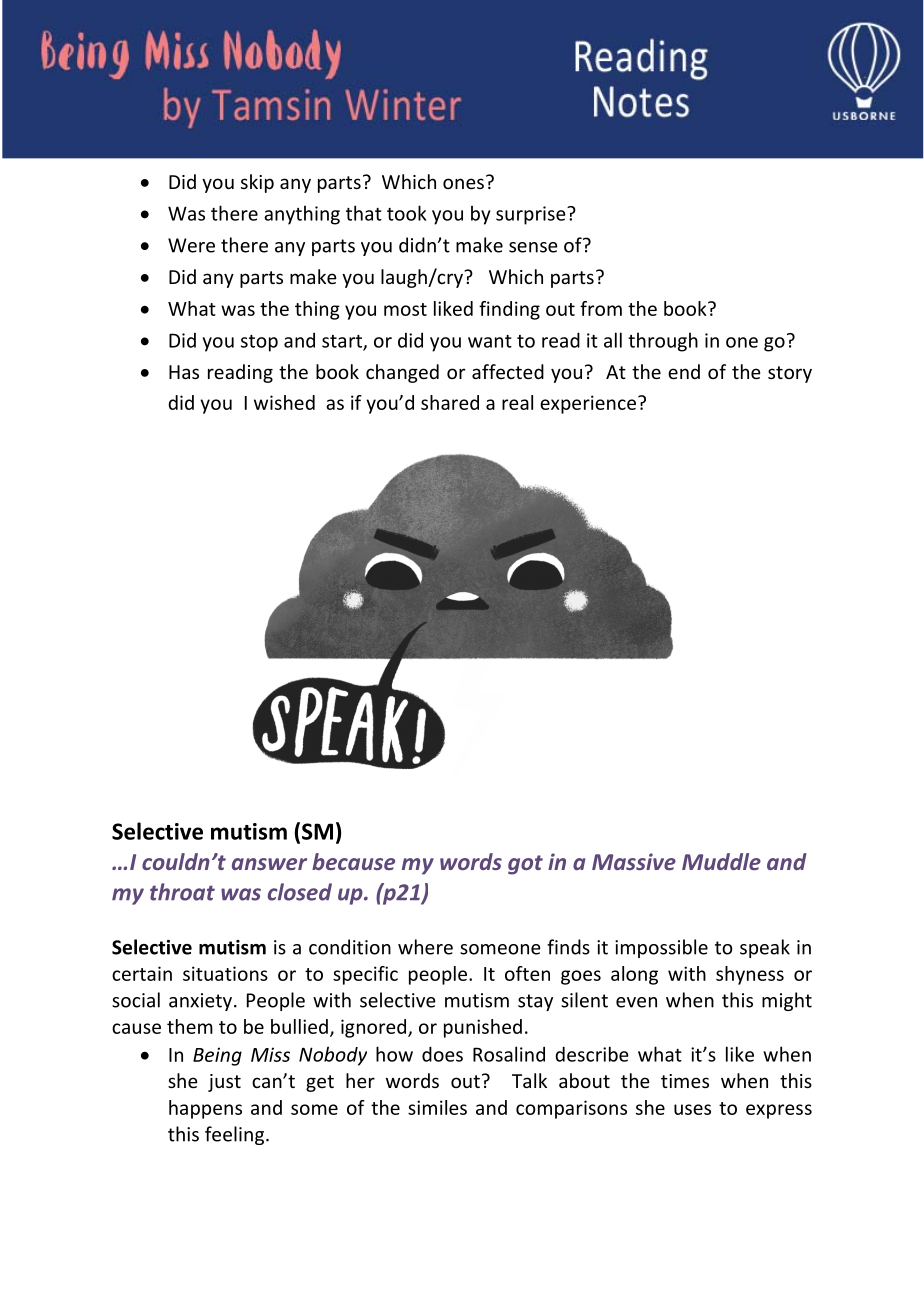 This page has width=924, height=1308. What do you see at coordinates (721, 861) in the page?
I see `Muddle` at bounding box center [721, 861].
